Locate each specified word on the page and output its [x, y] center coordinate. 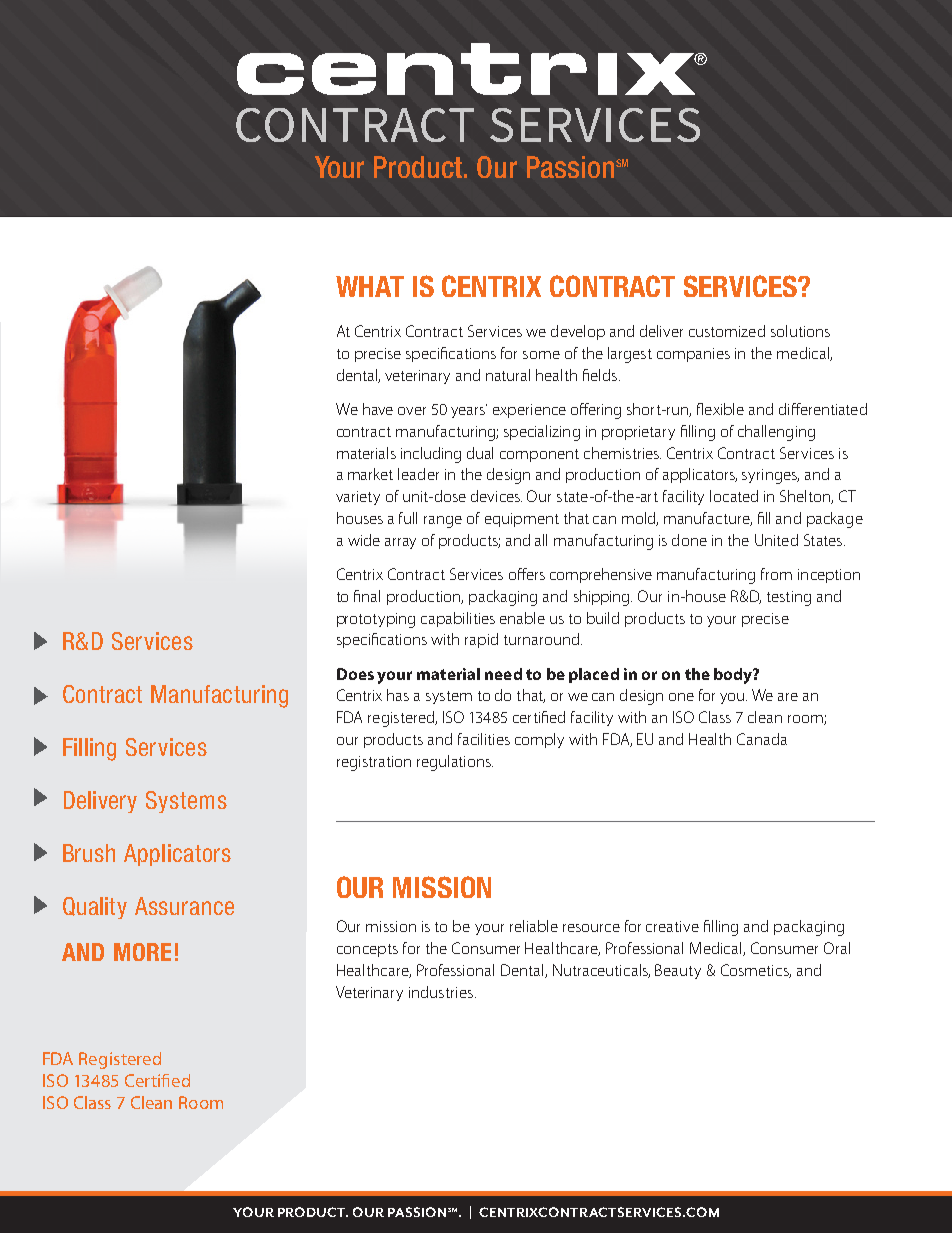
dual [480, 453]
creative [672, 926]
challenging [776, 433]
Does [355, 674]
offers [527, 574]
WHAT [370, 286]
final [367, 596]
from [776, 574]
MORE [142, 952]
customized [727, 331]
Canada [762, 739]
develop [578, 332]
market [370, 474]
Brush [89, 853]
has [398, 695]
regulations [455, 763]
